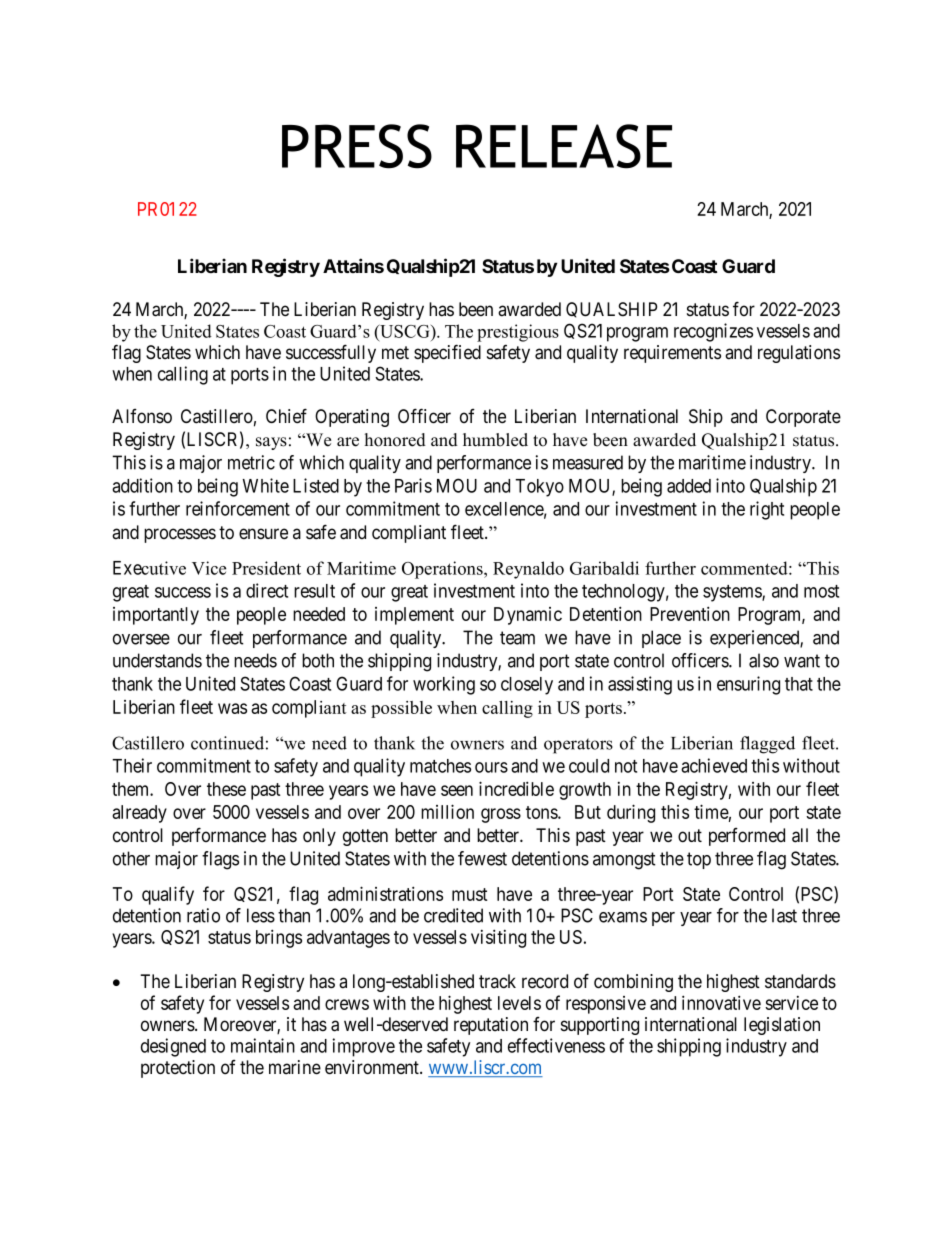 The width and height of the screenshot is (952, 1233). What do you see at coordinates (267, 590) in the screenshot?
I see `direct` at bounding box center [267, 590].
